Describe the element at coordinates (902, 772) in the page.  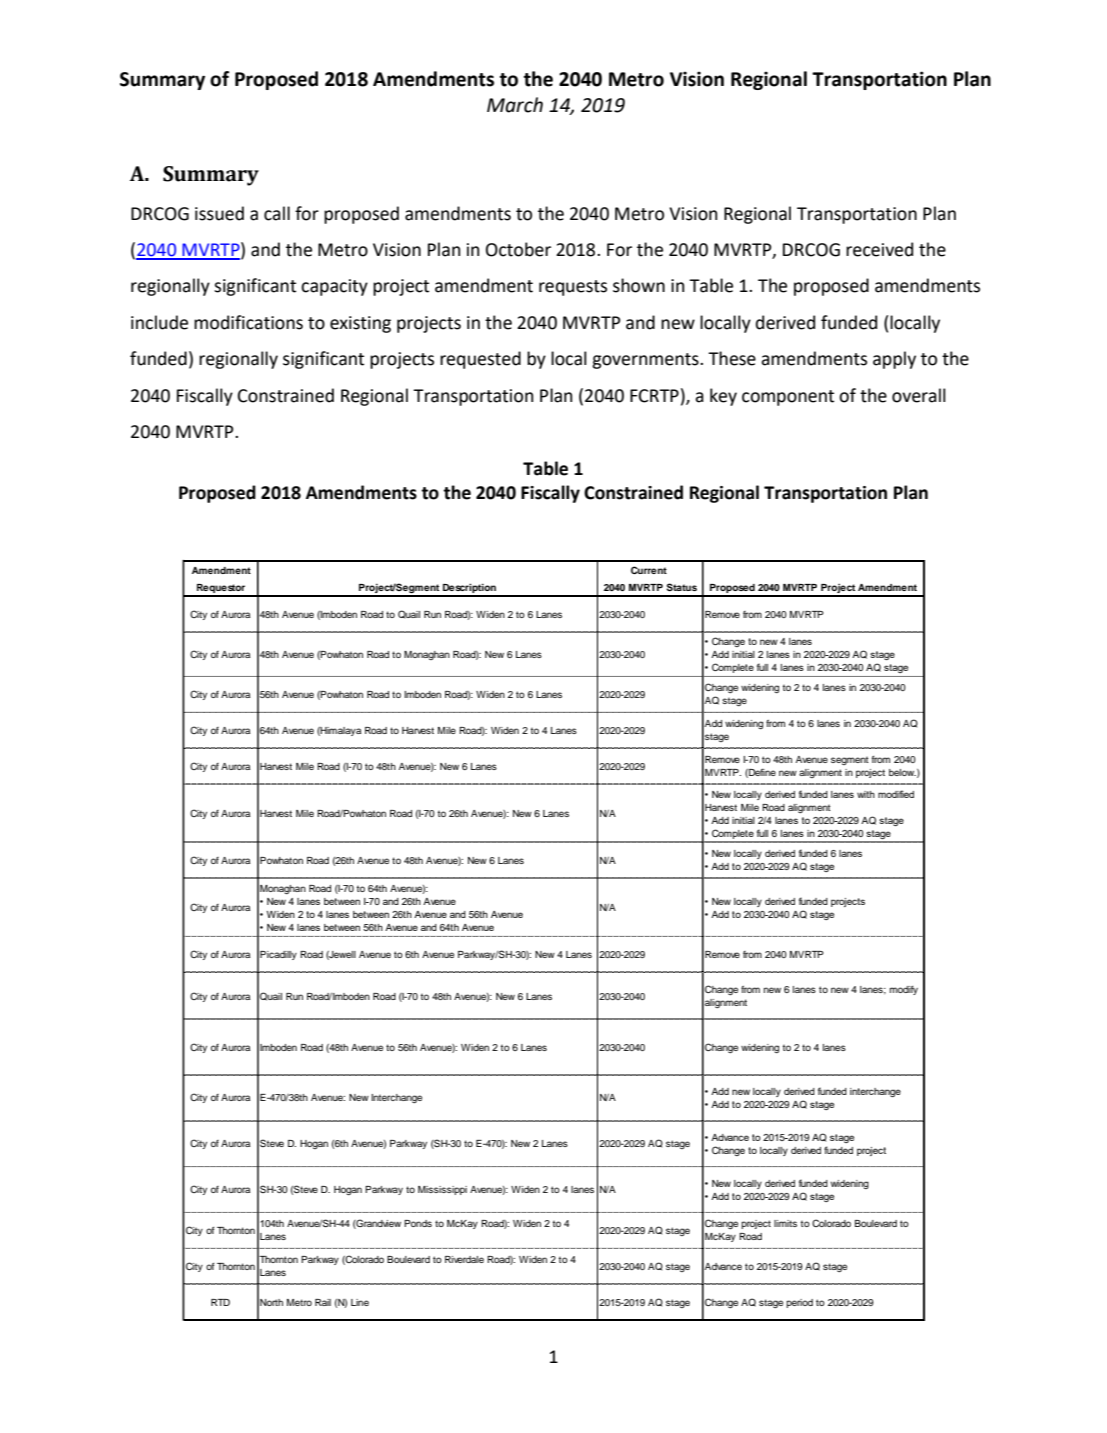
I see `below` at that location.
